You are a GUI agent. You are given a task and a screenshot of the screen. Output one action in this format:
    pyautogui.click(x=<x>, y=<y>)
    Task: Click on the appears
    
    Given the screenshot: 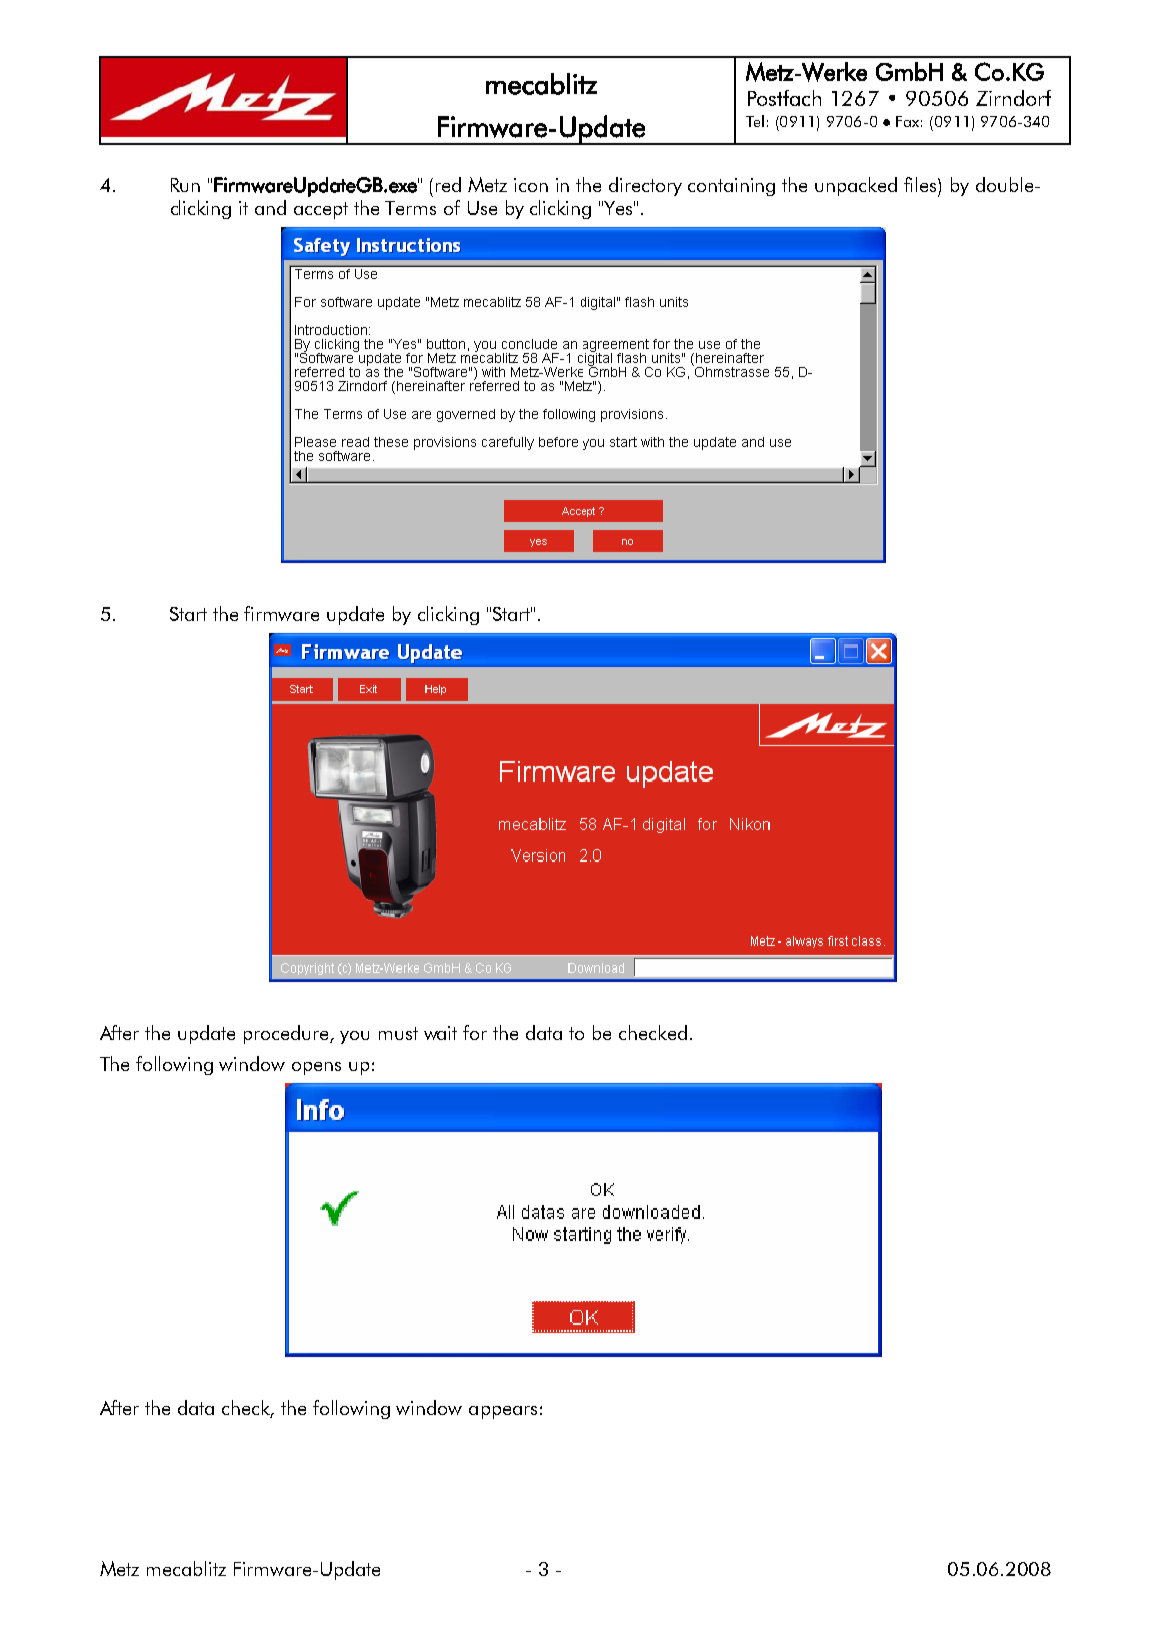 What is the action you would take?
    pyautogui.click(x=503, y=1412)
